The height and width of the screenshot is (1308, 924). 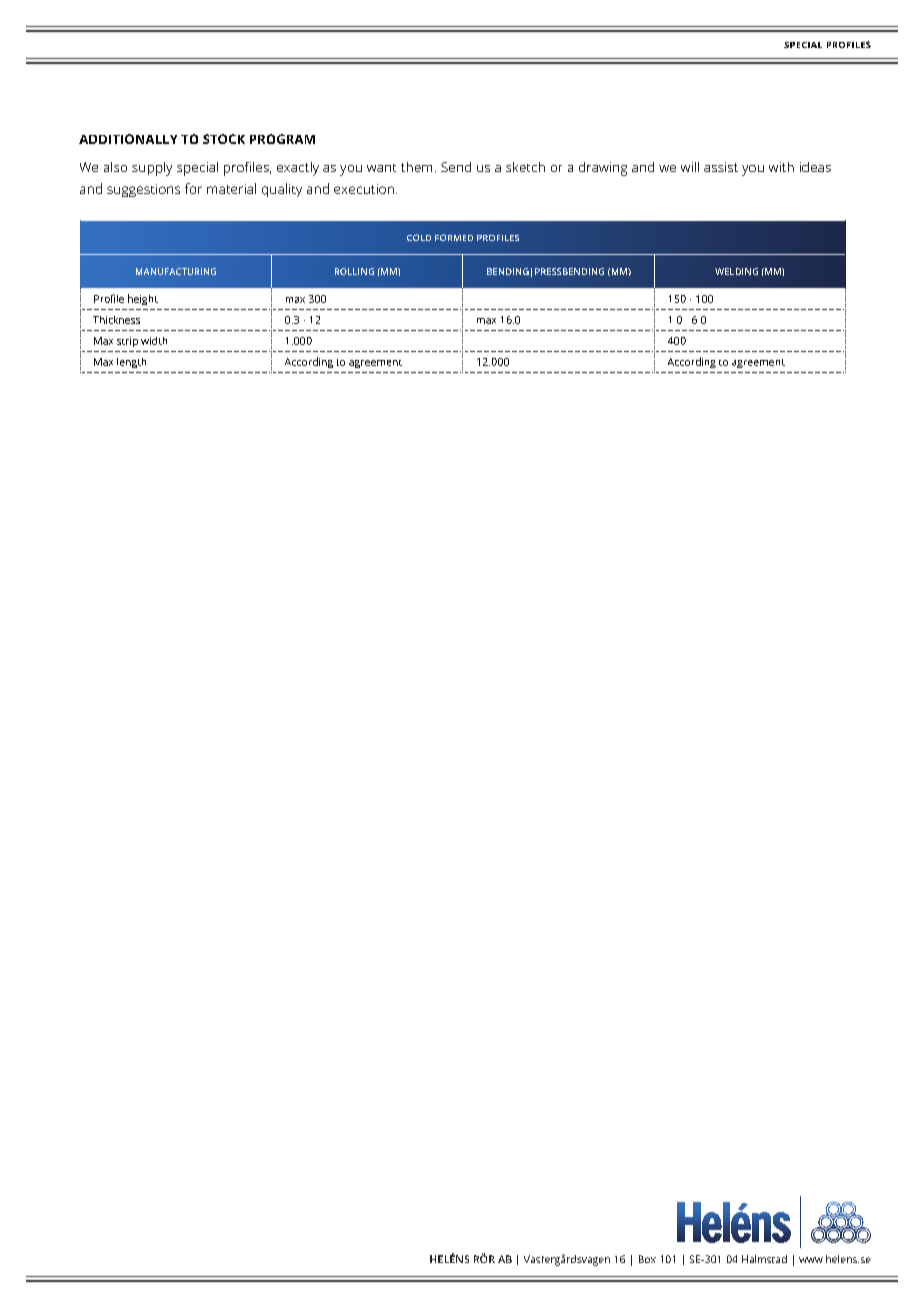 What do you see at coordinates (354, 271) in the screenshot?
I see `ROLLING` at bounding box center [354, 271].
